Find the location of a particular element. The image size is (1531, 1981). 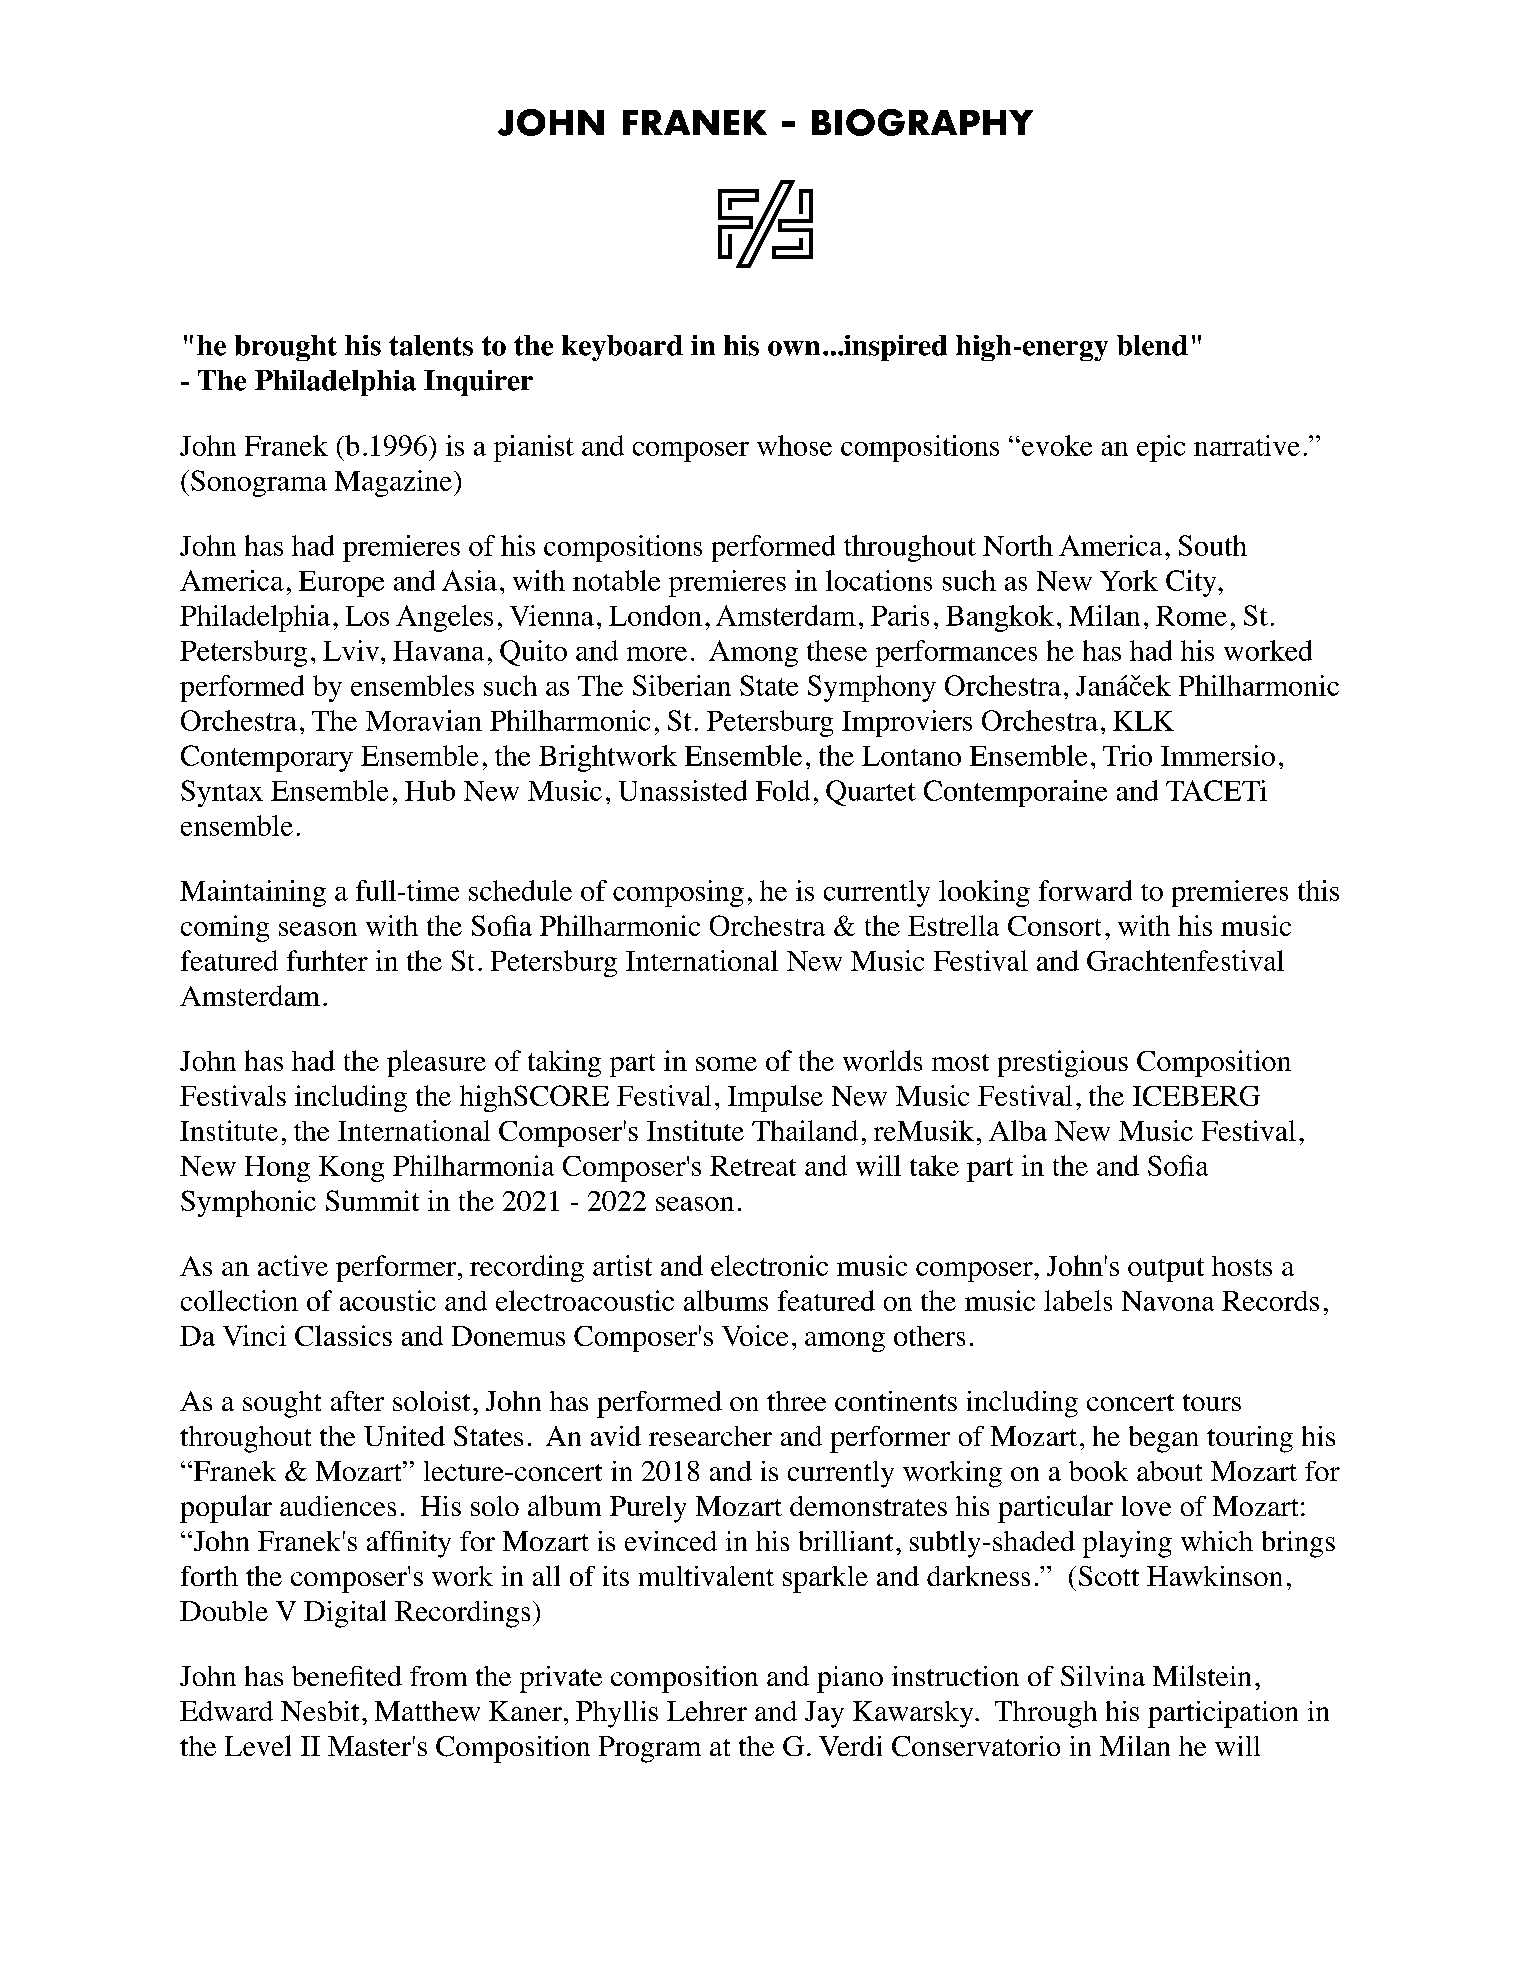

forward is located at coordinates (1085, 890).
